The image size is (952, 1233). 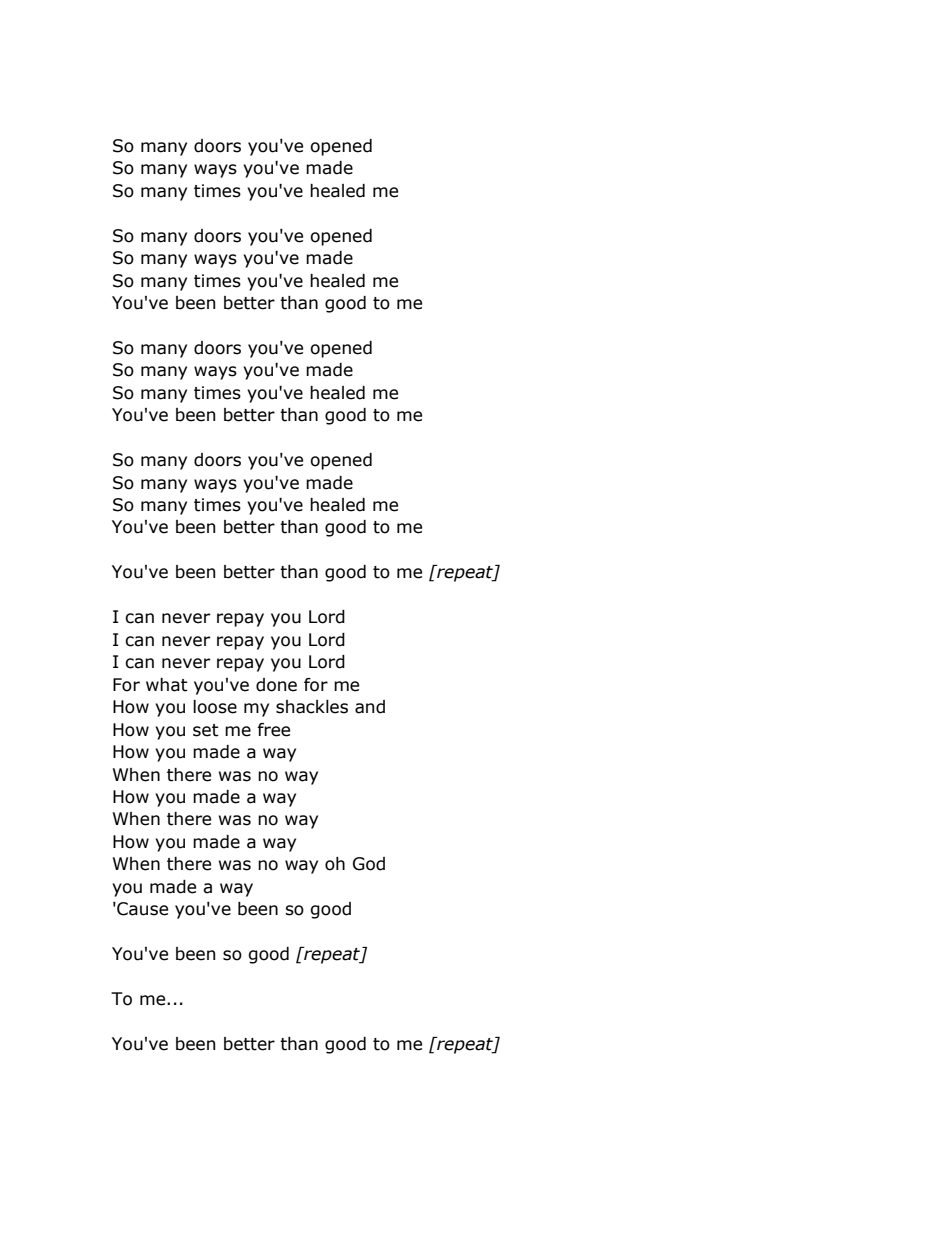 What do you see at coordinates (206, 730) in the document?
I see `set` at bounding box center [206, 730].
